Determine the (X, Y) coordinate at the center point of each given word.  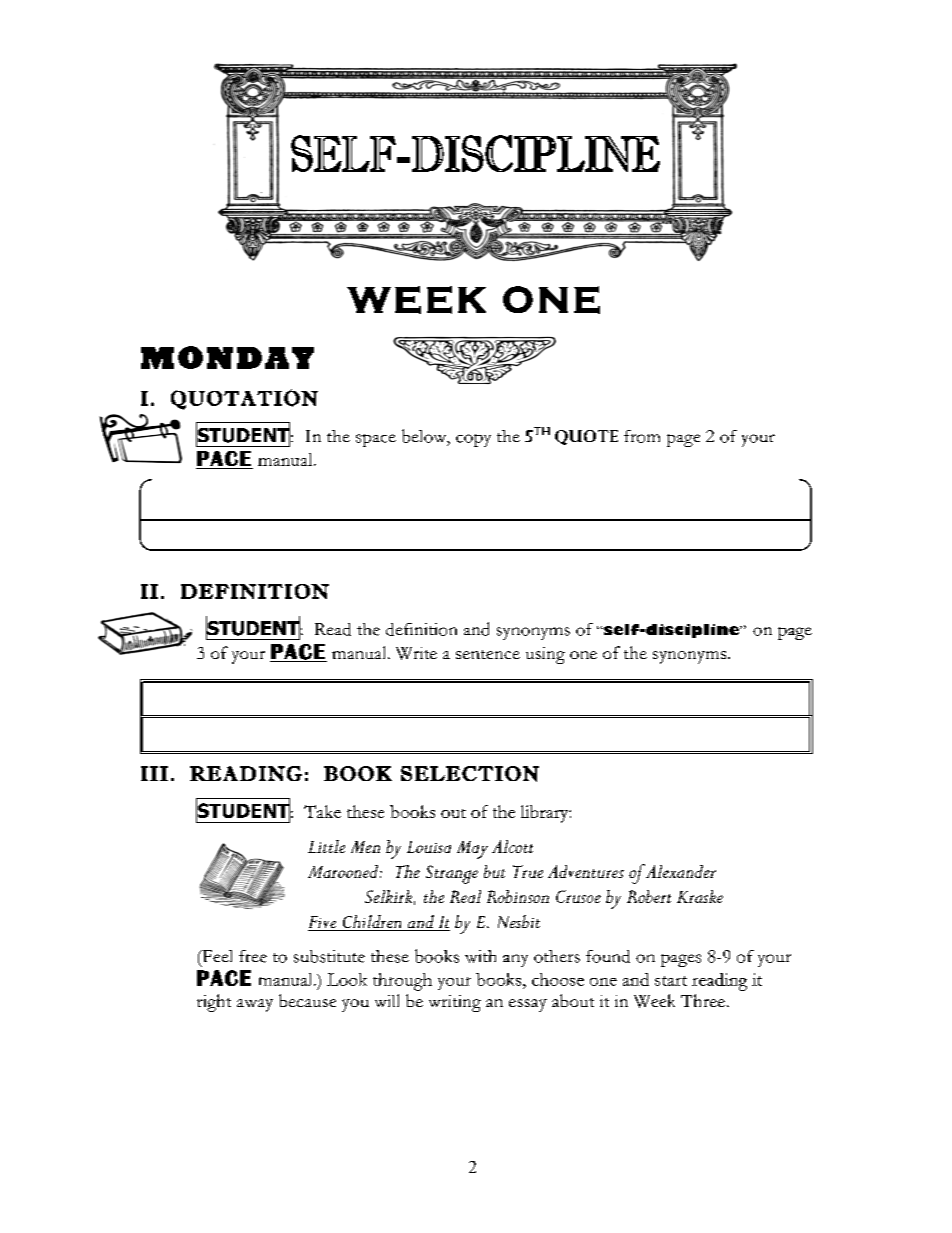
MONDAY (227, 357)
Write (416, 653)
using (545, 655)
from (642, 436)
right (214, 1003)
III (154, 773)
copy (473, 440)
